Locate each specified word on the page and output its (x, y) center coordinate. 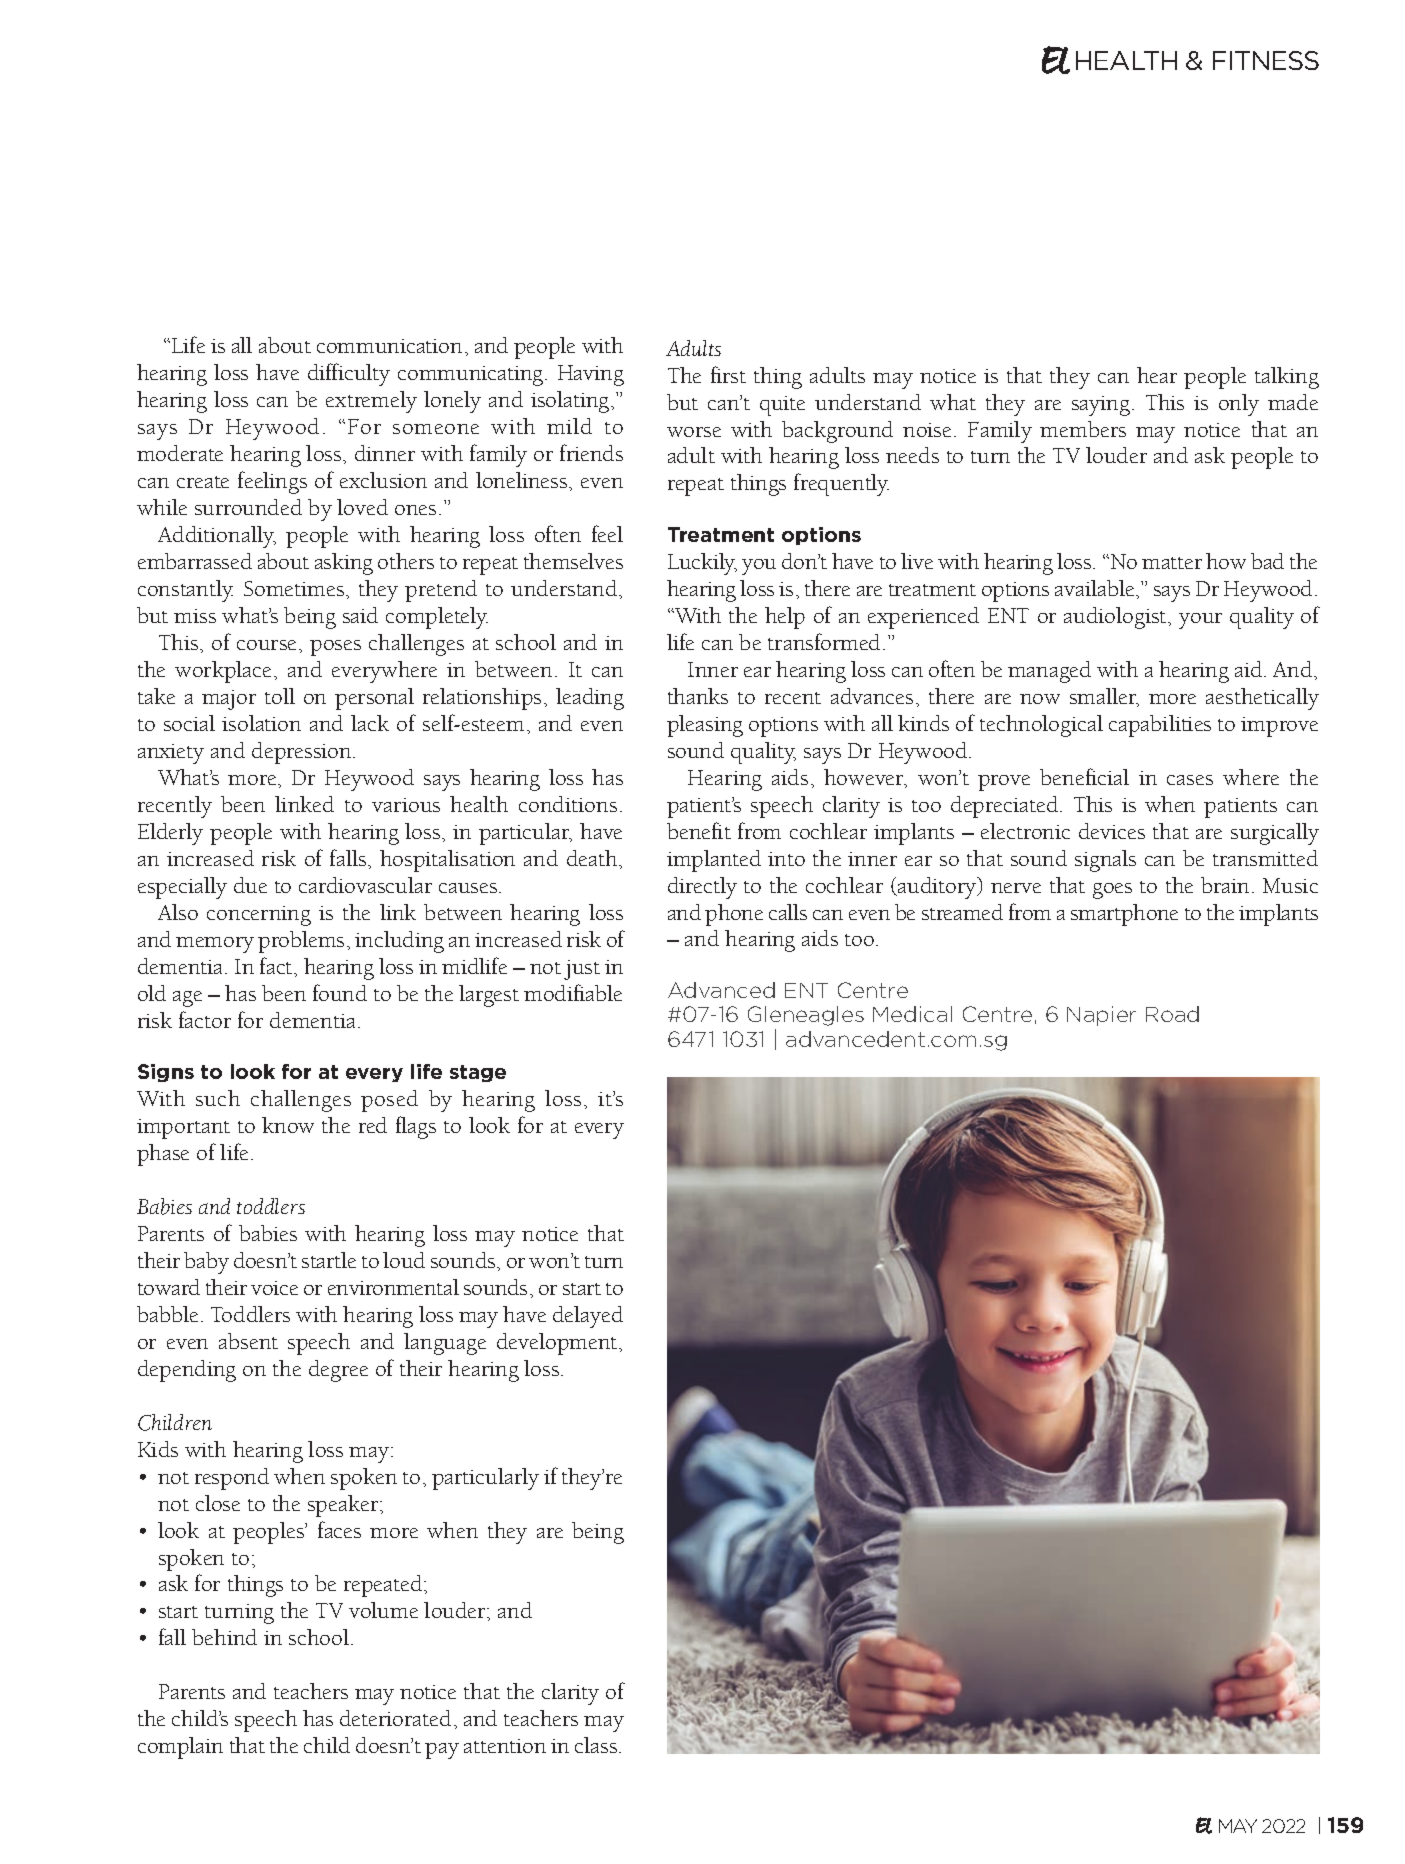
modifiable (573, 992)
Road (1172, 1014)
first (728, 374)
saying (1101, 406)
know (288, 1125)
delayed (588, 1317)
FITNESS (1266, 60)
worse (694, 432)
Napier (1101, 1016)
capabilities (1160, 726)
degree (338, 1371)
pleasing (705, 726)
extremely (371, 402)
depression (303, 753)
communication (389, 346)
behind (224, 1637)
